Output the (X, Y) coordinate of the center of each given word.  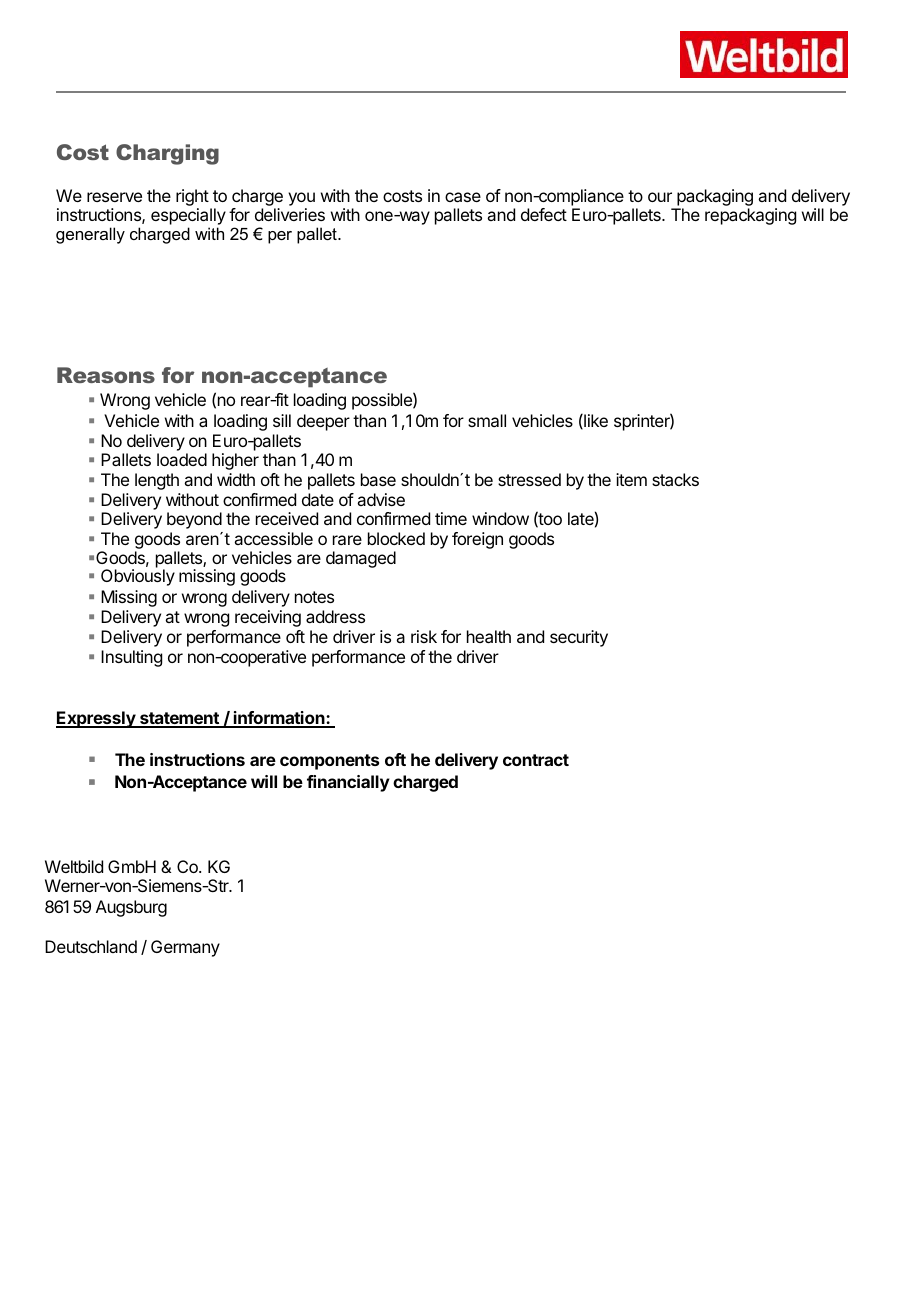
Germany (185, 948)
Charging (167, 154)
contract (536, 760)
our (660, 197)
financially (348, 783)
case (463, 197)
